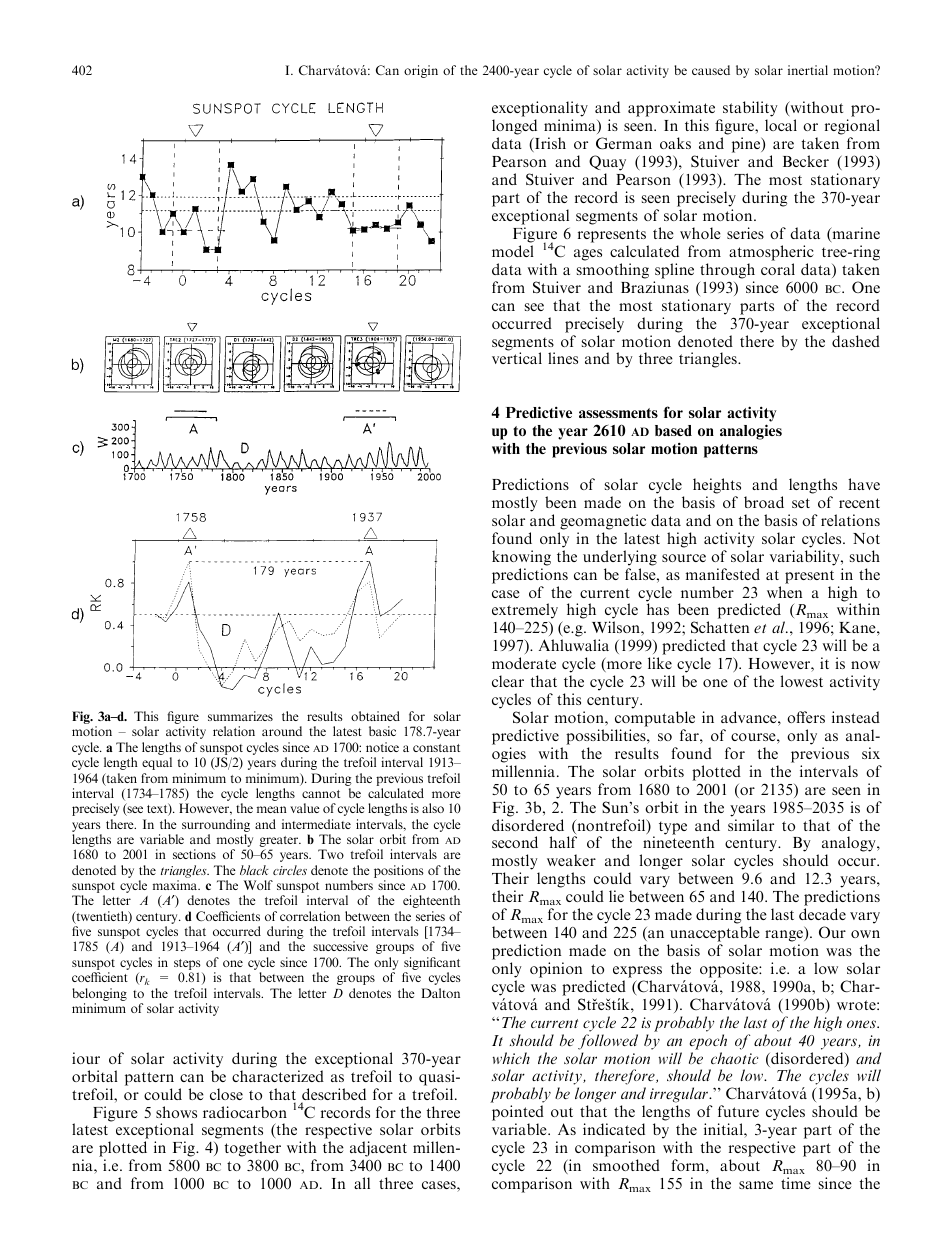 This document has height=1257, width=952. What do you see at coordinates (421, 71) in the document?
I see `origin` at bounding box center [421, 71].
